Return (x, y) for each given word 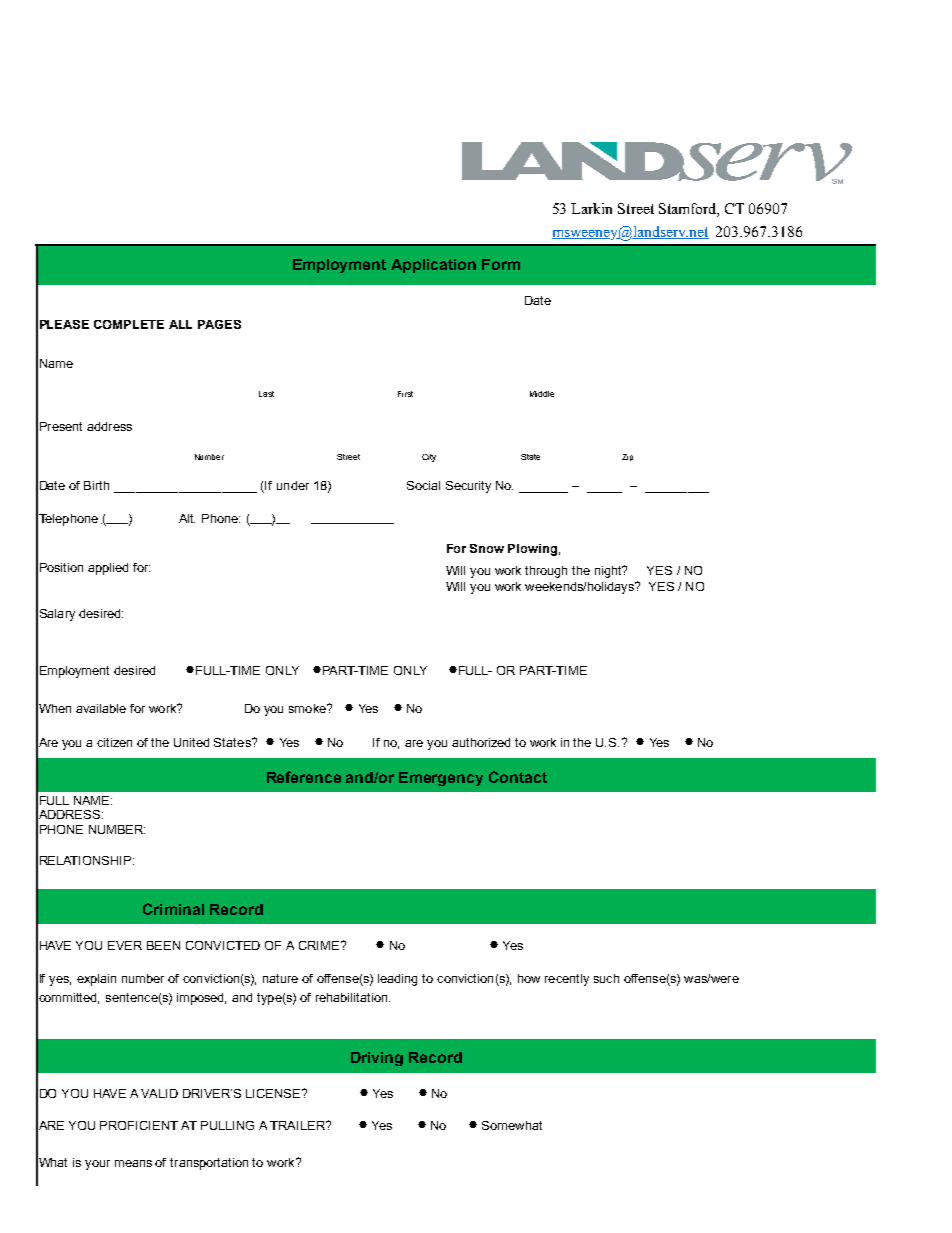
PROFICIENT (139, 1125)
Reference (304, 777)
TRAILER (299, 1125)
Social (423, 485)
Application (433, 266)
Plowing (532, 550)
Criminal (173, 909)
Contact (518, 777)
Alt (187, 518)
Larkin (591, 208)
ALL (180, 324)
